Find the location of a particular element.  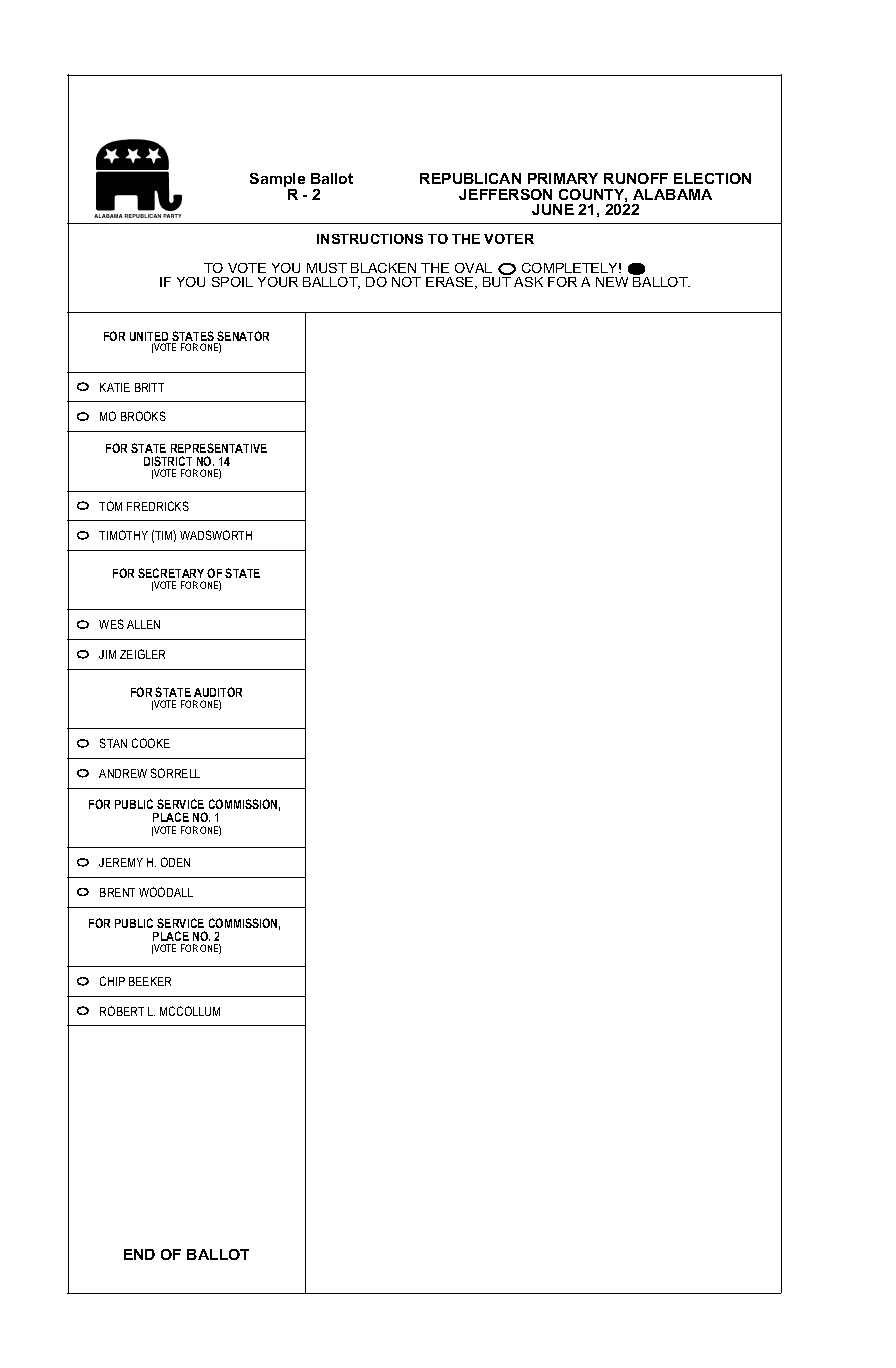

SPOIL is located at coordinates (232, 282).
